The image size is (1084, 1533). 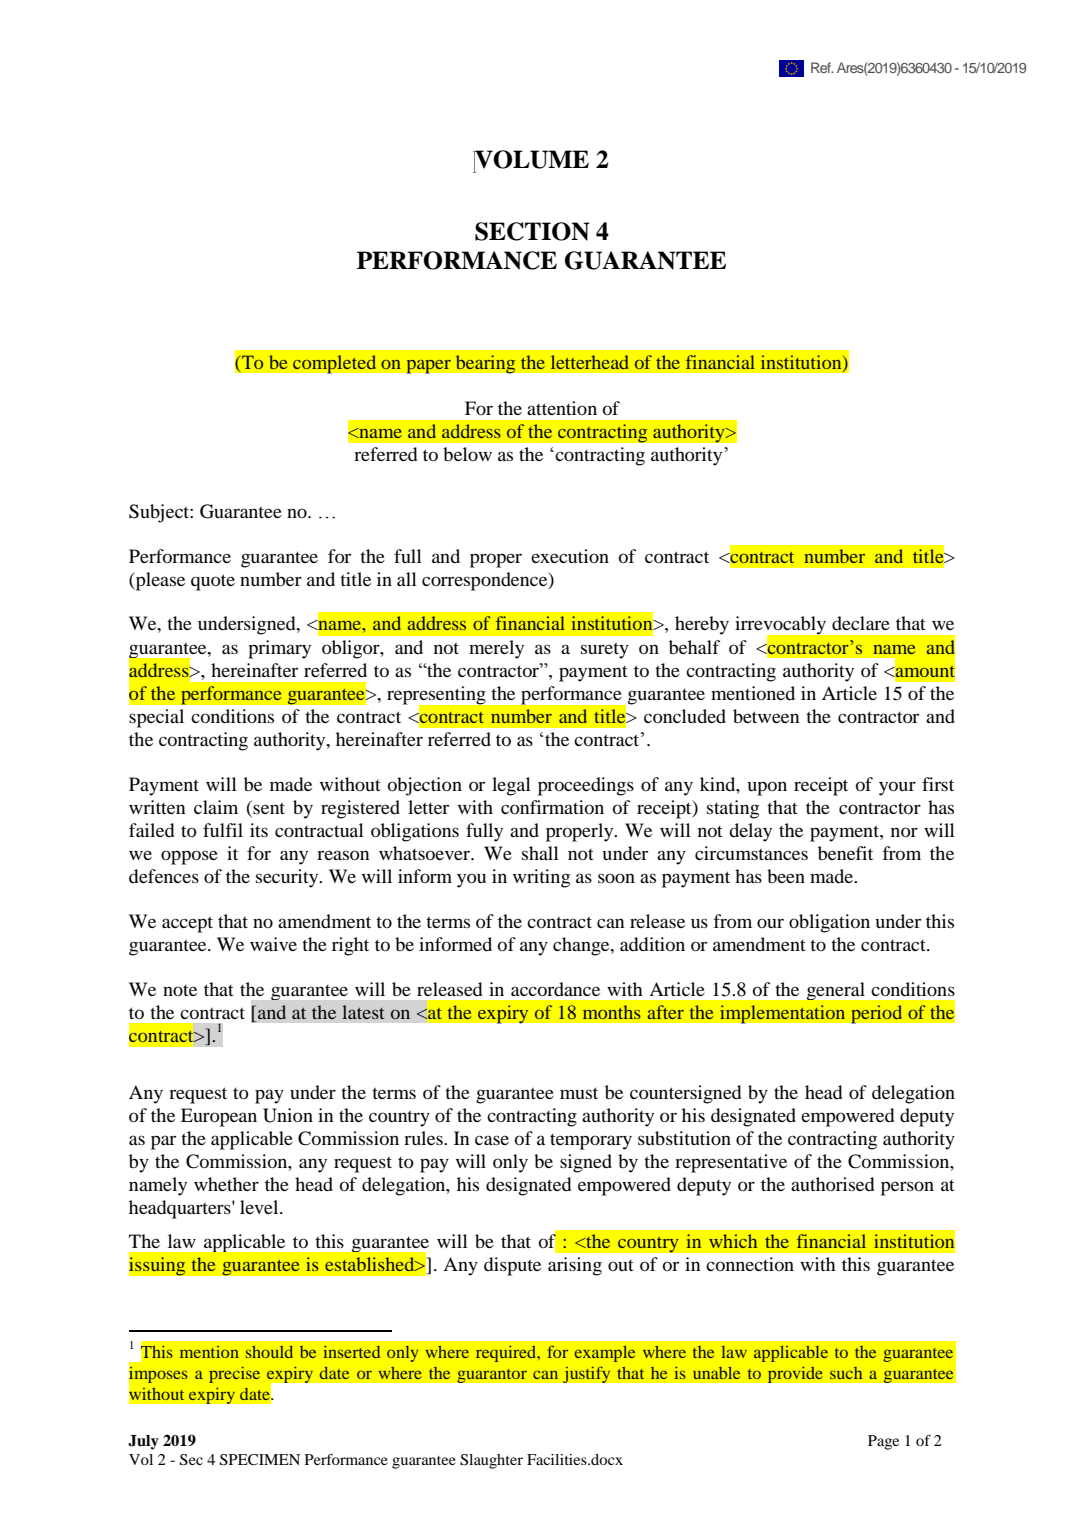 What do you see at coordinates (883, 1442) in the document?
I see `Page` at bounding box center [883, 1442].
